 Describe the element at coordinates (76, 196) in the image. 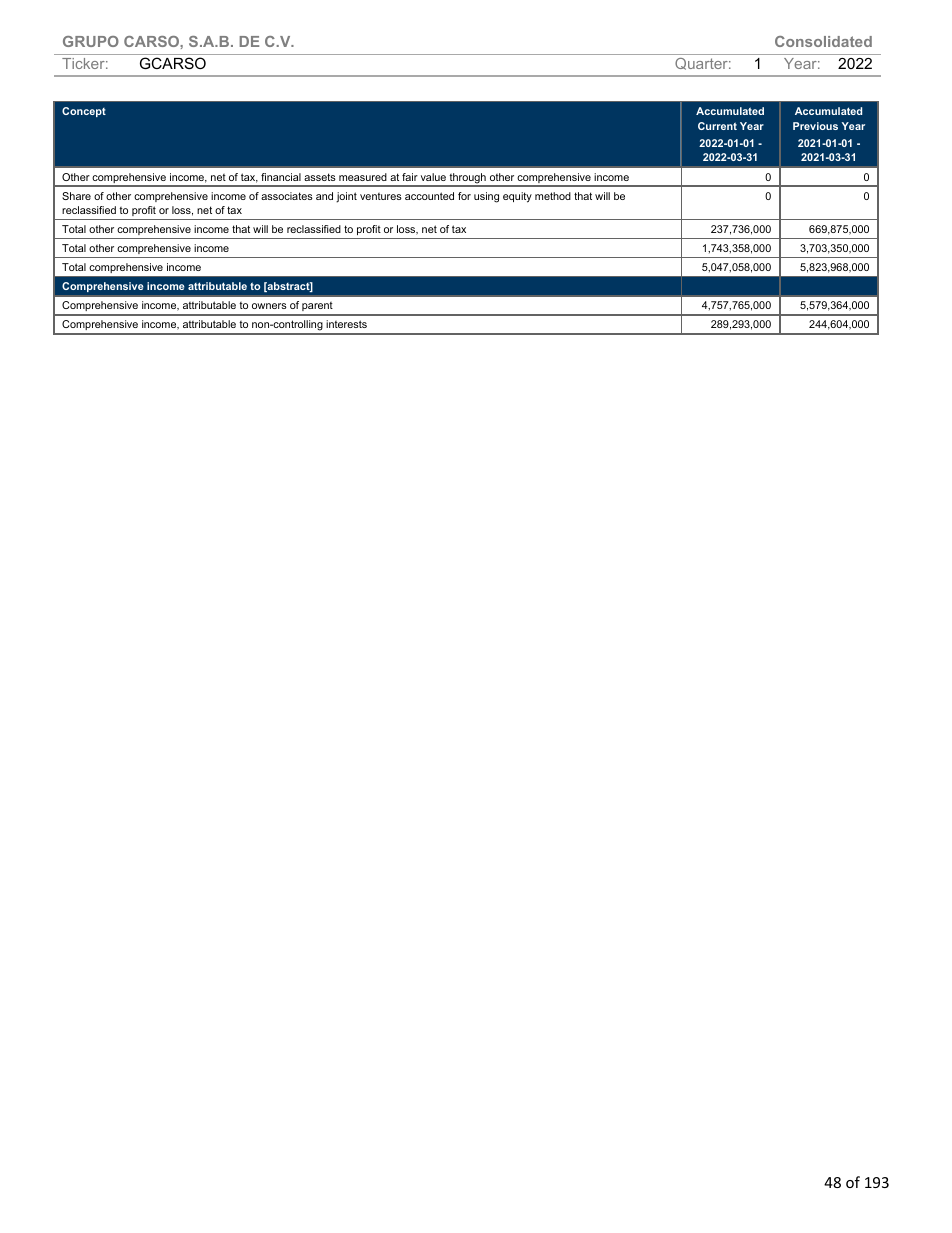

I see `Share` at that location.
